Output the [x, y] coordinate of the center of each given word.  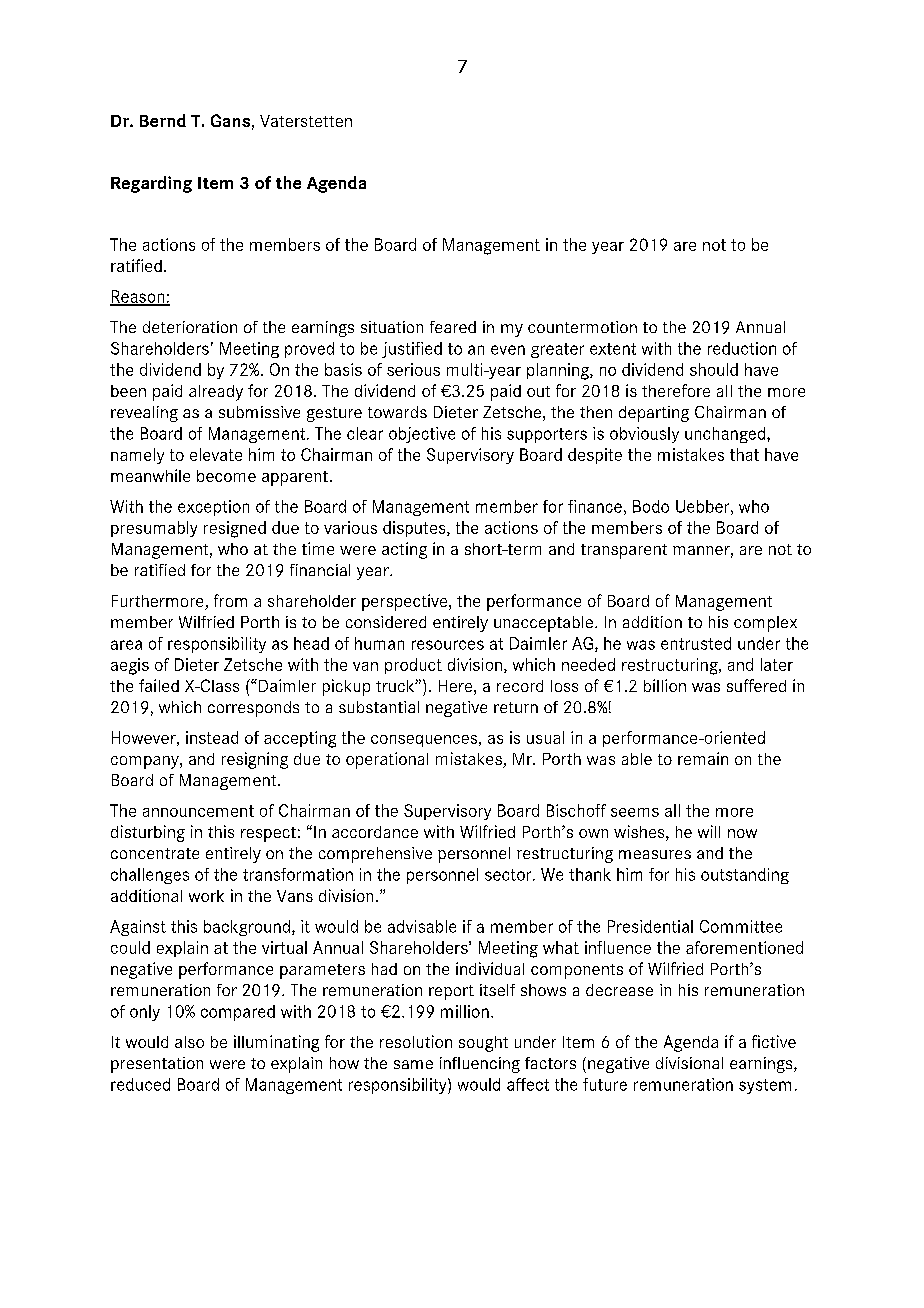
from [230, 600]
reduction [742, 348]
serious [413, 369]
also [189, 1042]
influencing [480, 1065]
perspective [406, 602]
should [714, 369]
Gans [230, 120]
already [216, 393]
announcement [198, 811]
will [709, 831]
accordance [375, 832]
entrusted [696, 643]
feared [453, 327]
